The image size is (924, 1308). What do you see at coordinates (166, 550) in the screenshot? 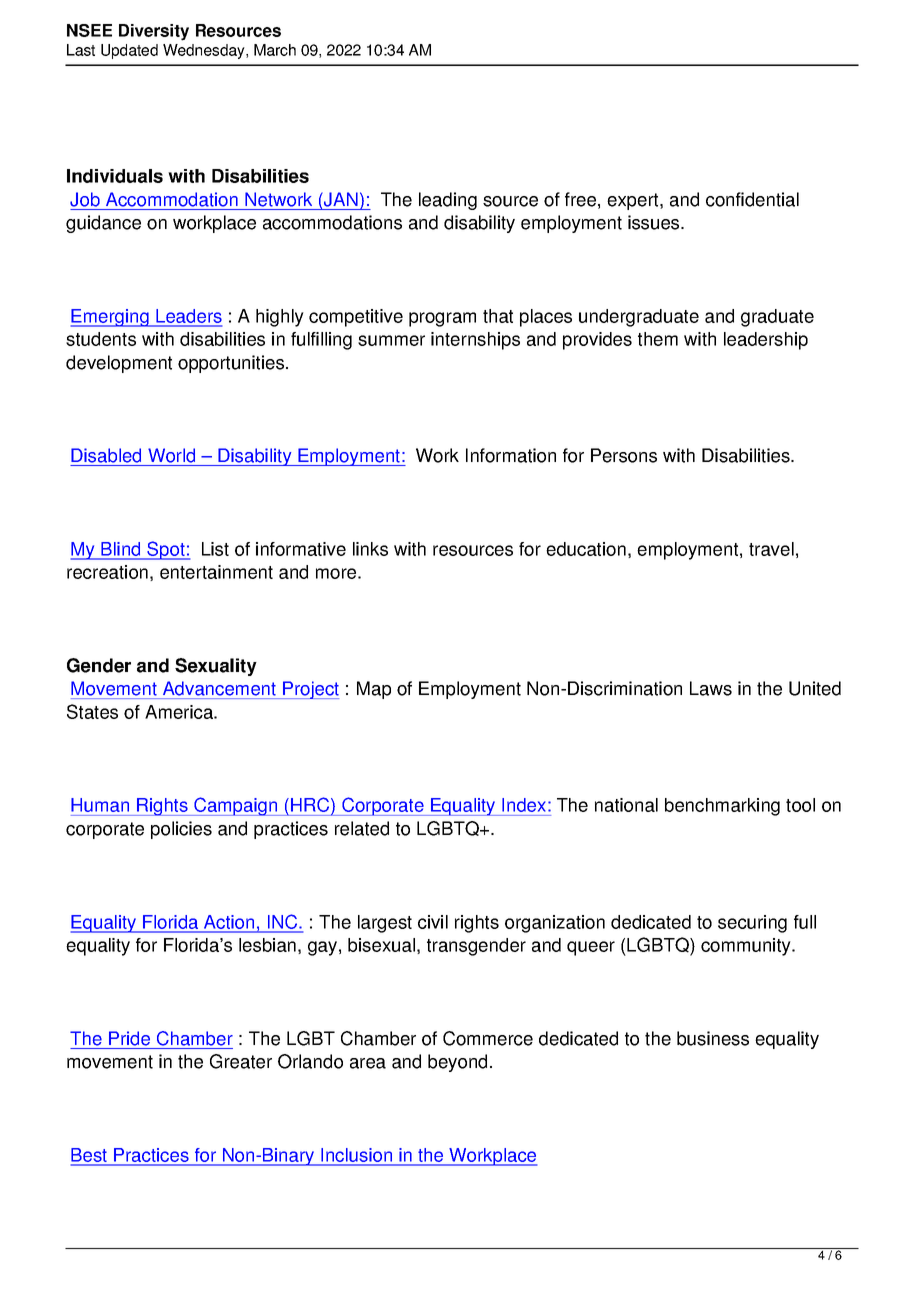
I see `Spot` at bounding box center [166, 550].
